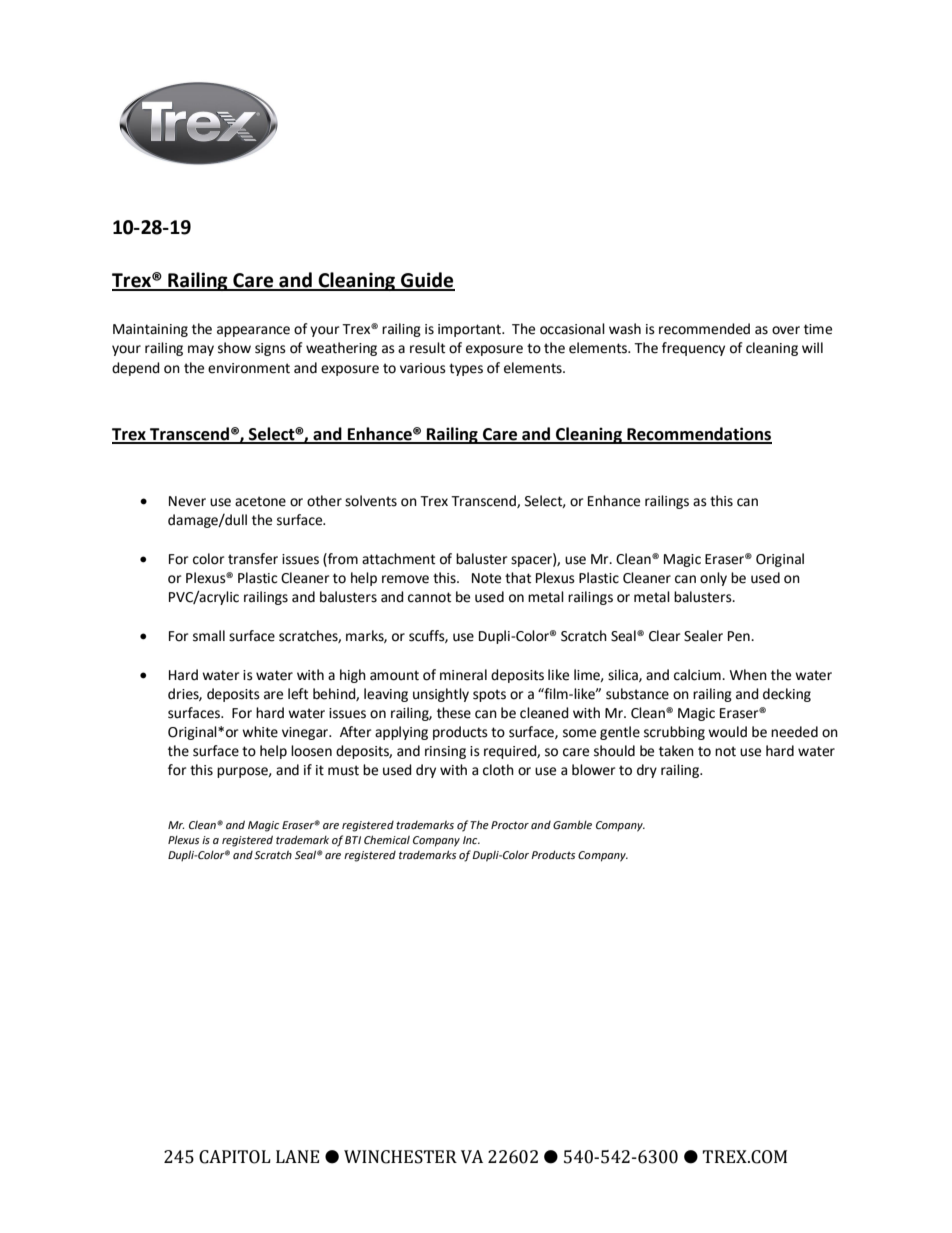 This screenshot has height=1233, width=952. I want to click on Guide, so click(427, 281).
